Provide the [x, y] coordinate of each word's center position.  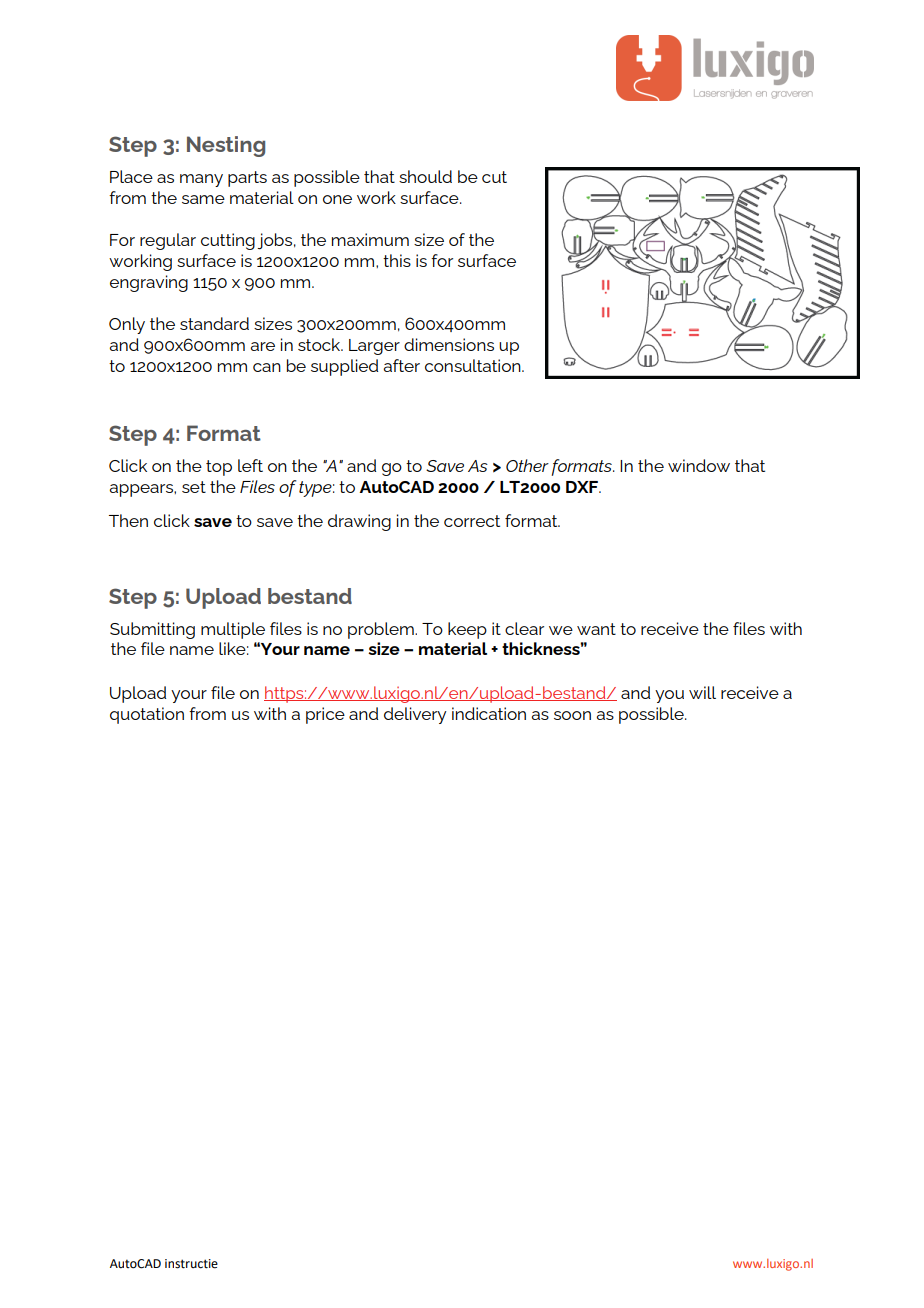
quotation [147, 715]
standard [214, 323]
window [699, 465]
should [425, 176]
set [194, 487]
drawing [359, 522]
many [201, 180]
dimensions [449, 344]
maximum [370, 239]
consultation [474, 365]
